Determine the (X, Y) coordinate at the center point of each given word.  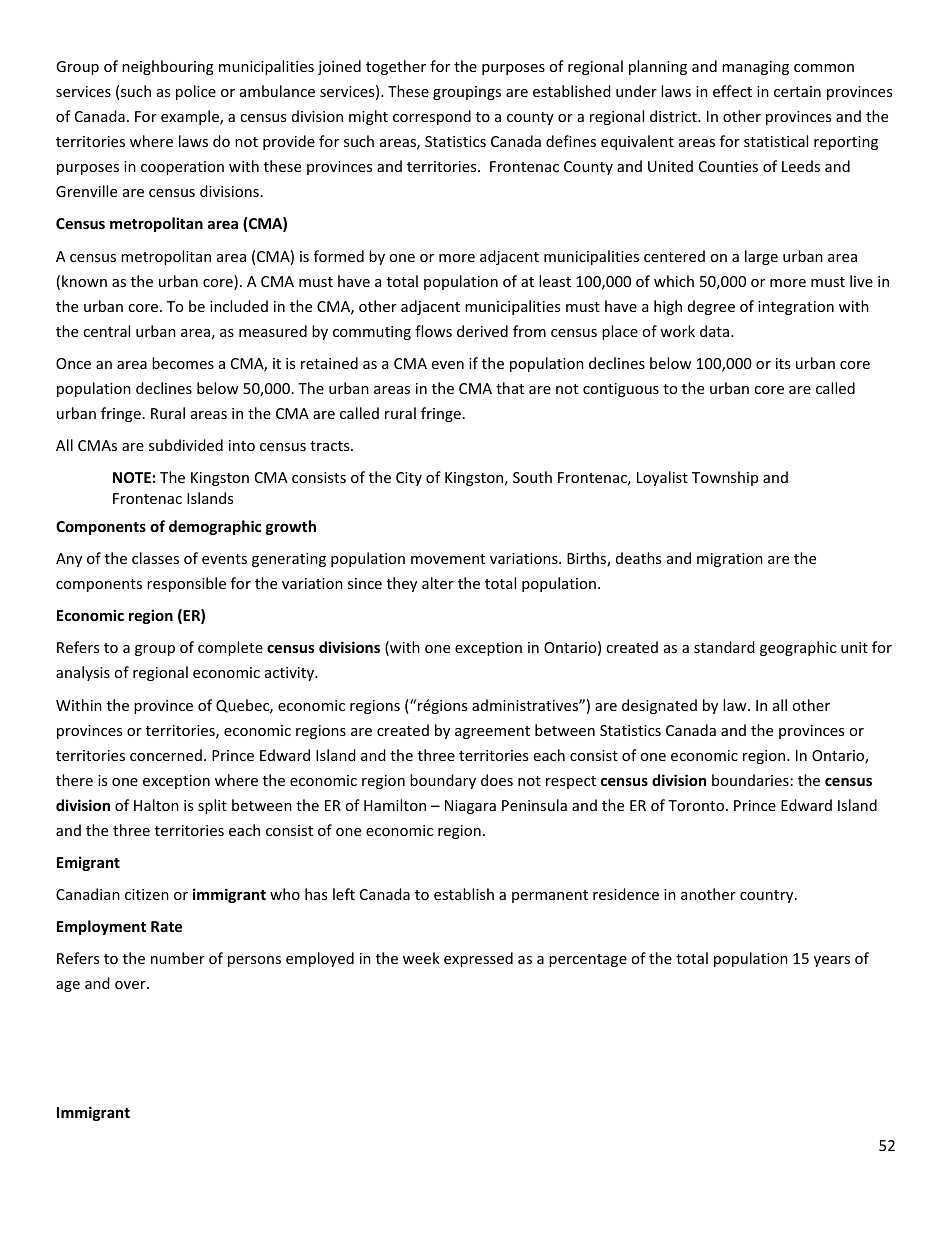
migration (730, 560)
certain (797, 91)
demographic (215, 527)
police (196, 92)
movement (448, 559)
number (178, 958)
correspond (432, 117)
